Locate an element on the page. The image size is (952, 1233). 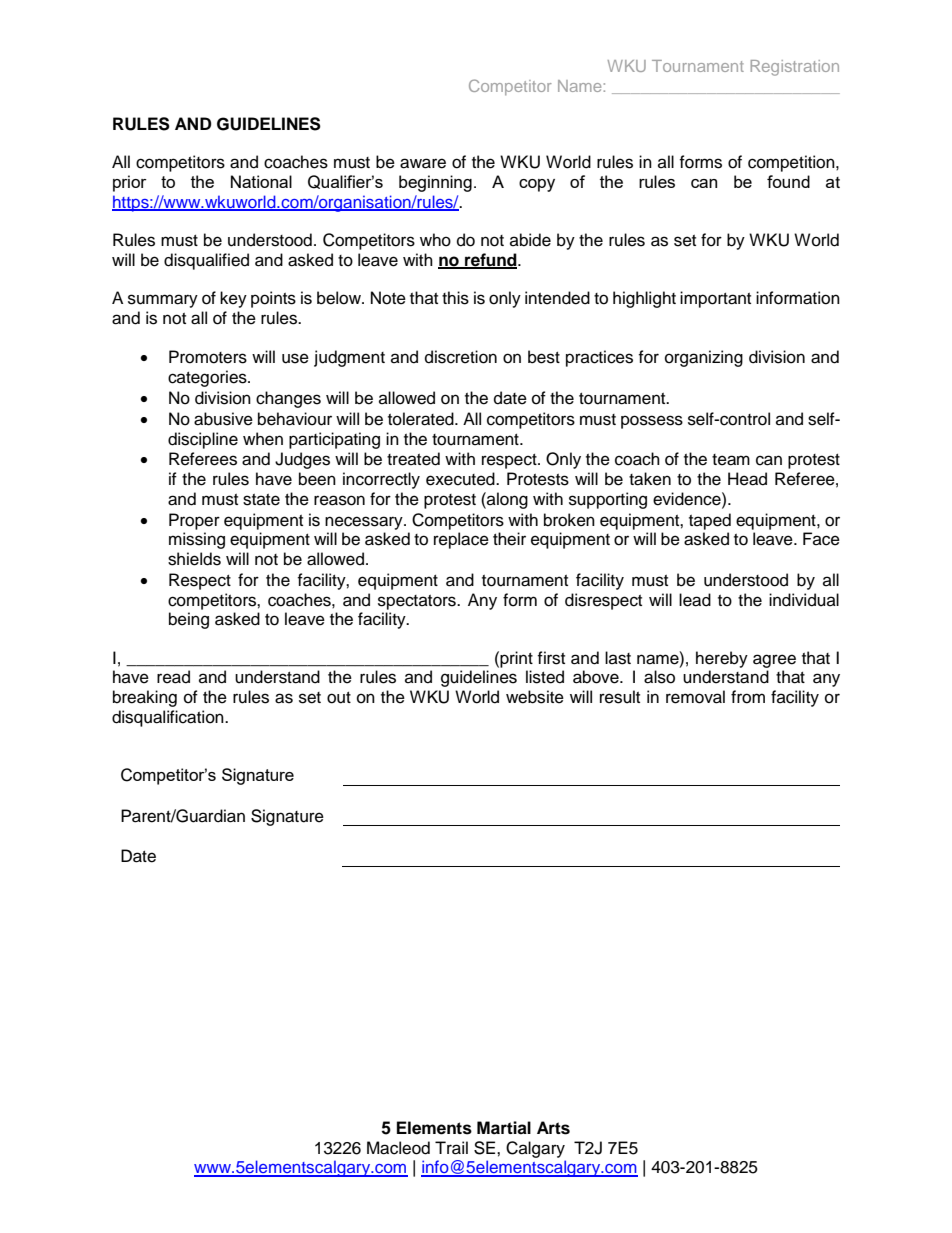
from is located at coordinates (748, 697).
